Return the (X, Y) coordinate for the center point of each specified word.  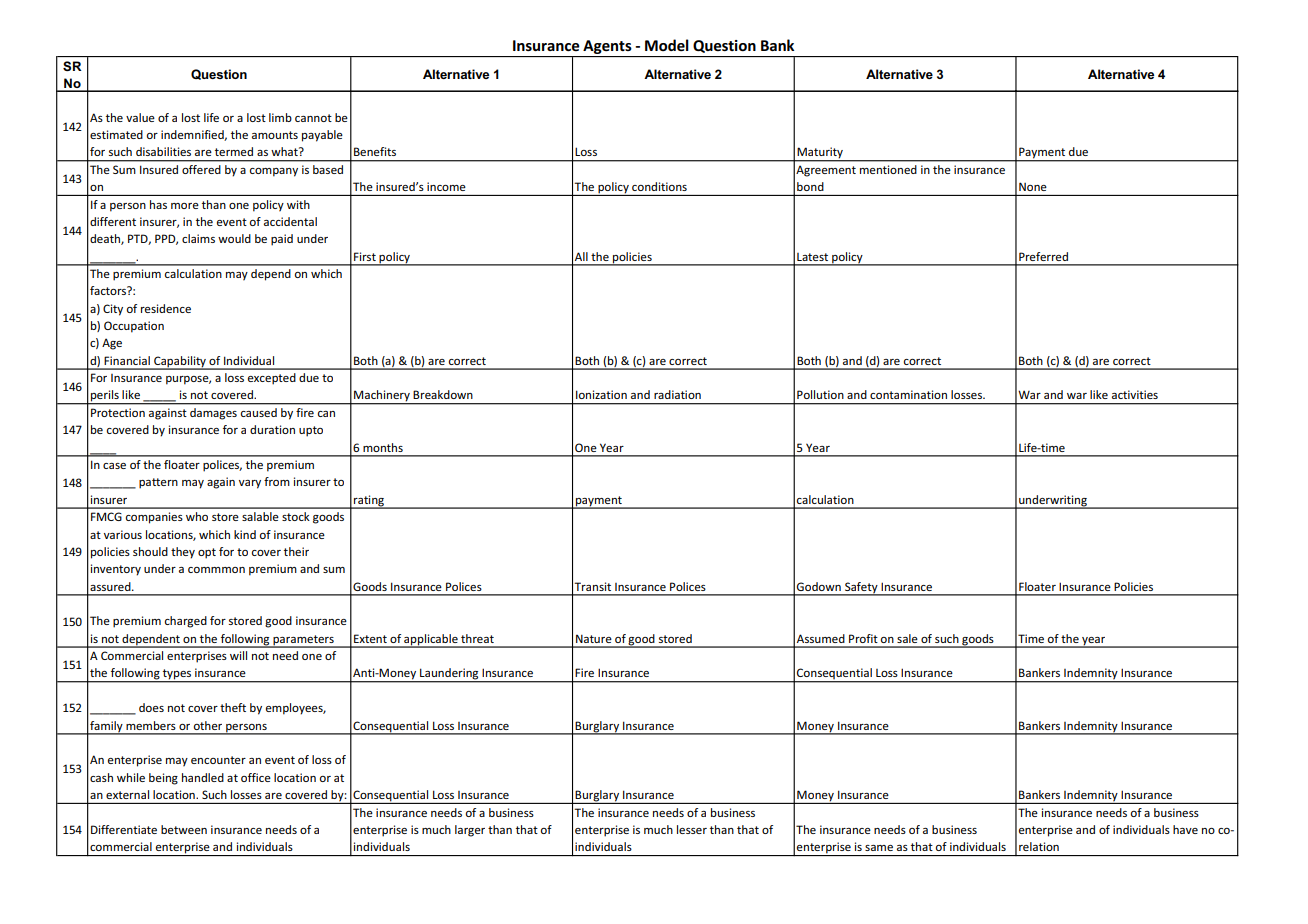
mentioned (888, 169)
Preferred (1043, 256)
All (581, 256)
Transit (592, 586)
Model (667, 45)
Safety (861, 588)
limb (280, 117)
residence (166, 308)
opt (207, 553)
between (184, 829)
